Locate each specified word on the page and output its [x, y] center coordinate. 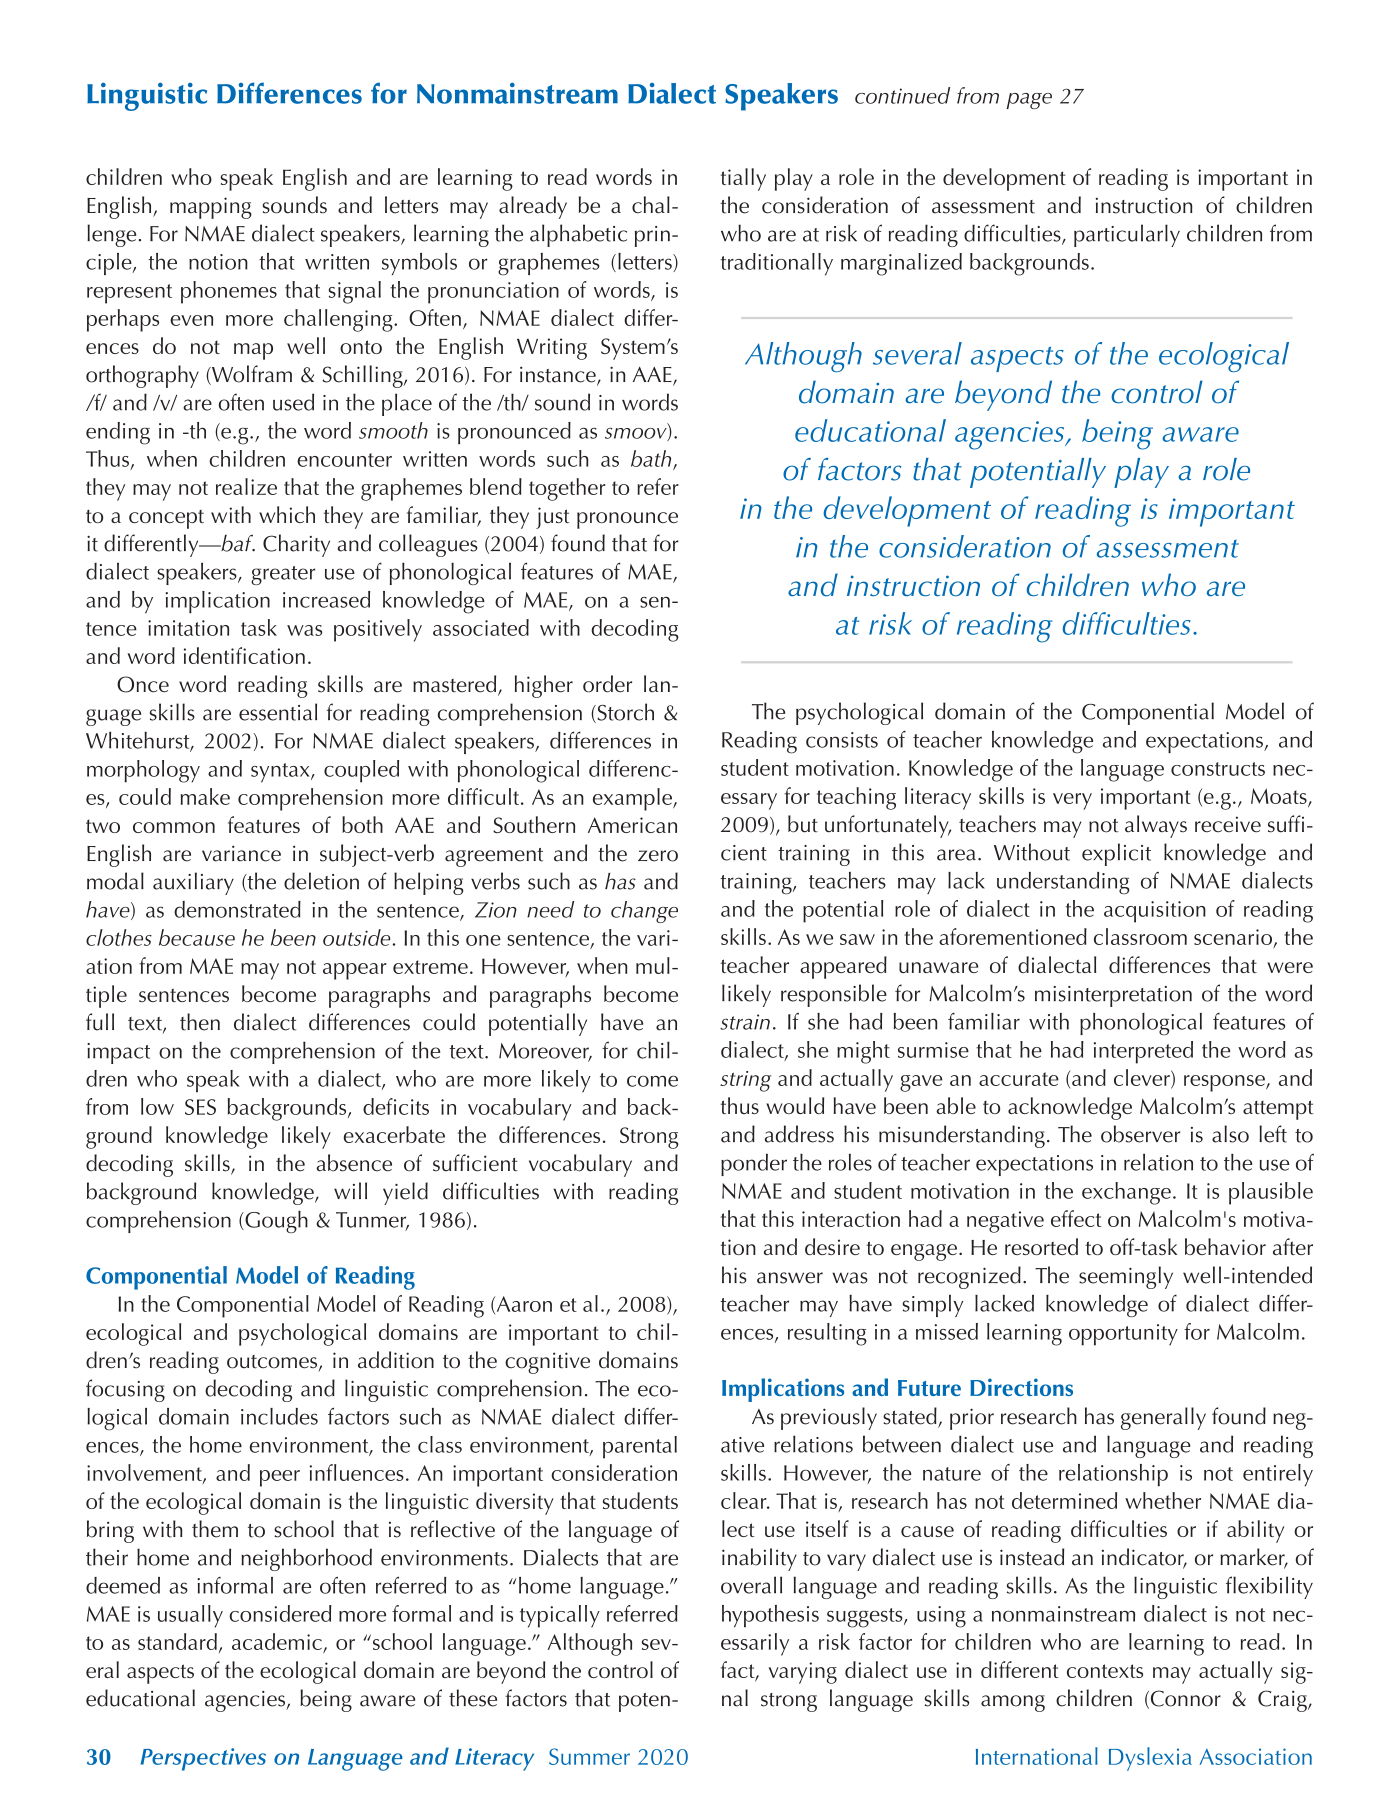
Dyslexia [1150, 1759]
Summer [589, 1756]
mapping [211, 208]
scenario [1233, 937]
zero [658, 856]
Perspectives [203, 1759]
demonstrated [237, 909]
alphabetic [578, 235]
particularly [1127, 235]
